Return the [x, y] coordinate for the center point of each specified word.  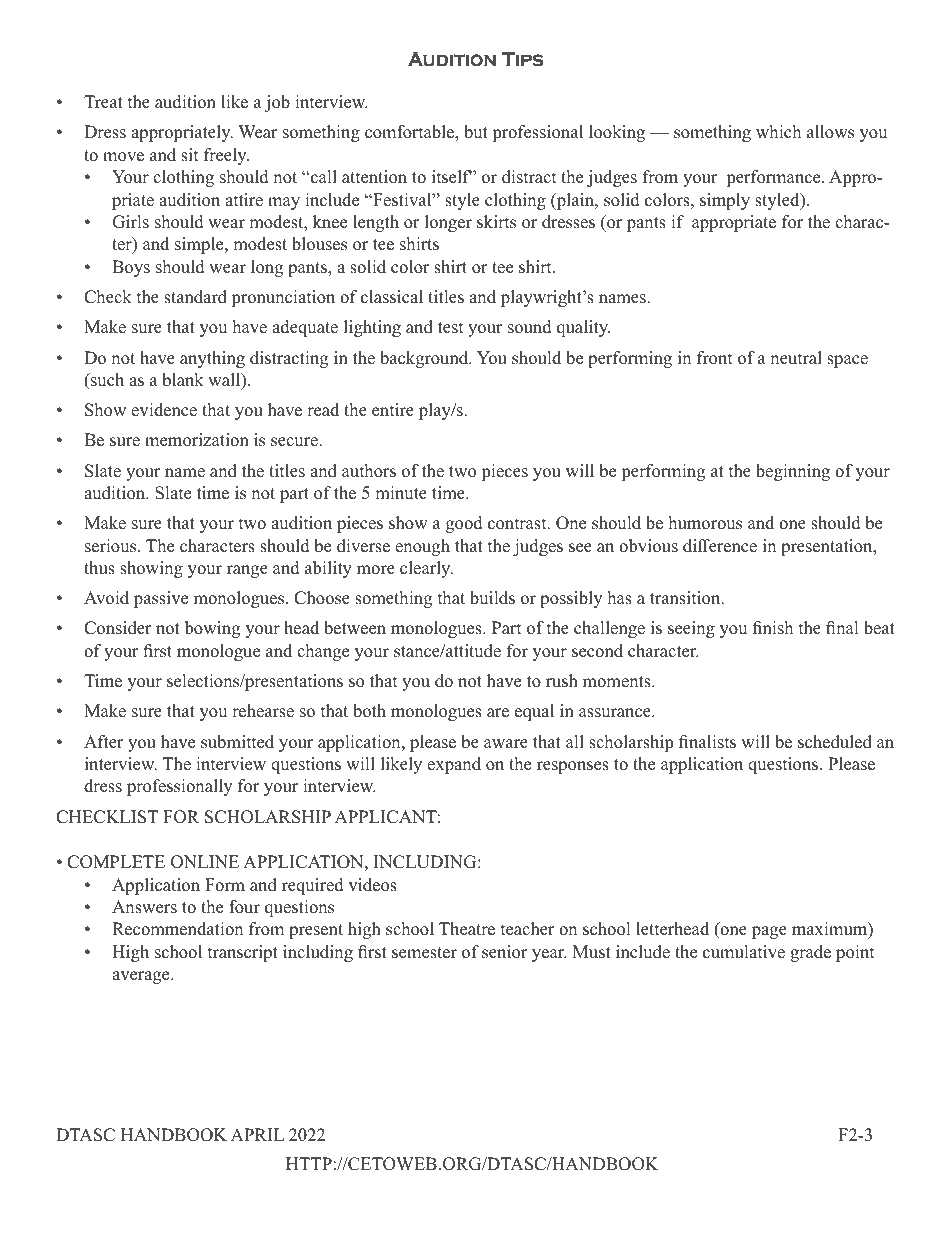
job [277, 103]
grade [810, 953]
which [778, 132]
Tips [522, 59]
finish [773, 628]
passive [161, 599]
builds [492, 598]
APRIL [257, 1134]
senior [505, 952]
